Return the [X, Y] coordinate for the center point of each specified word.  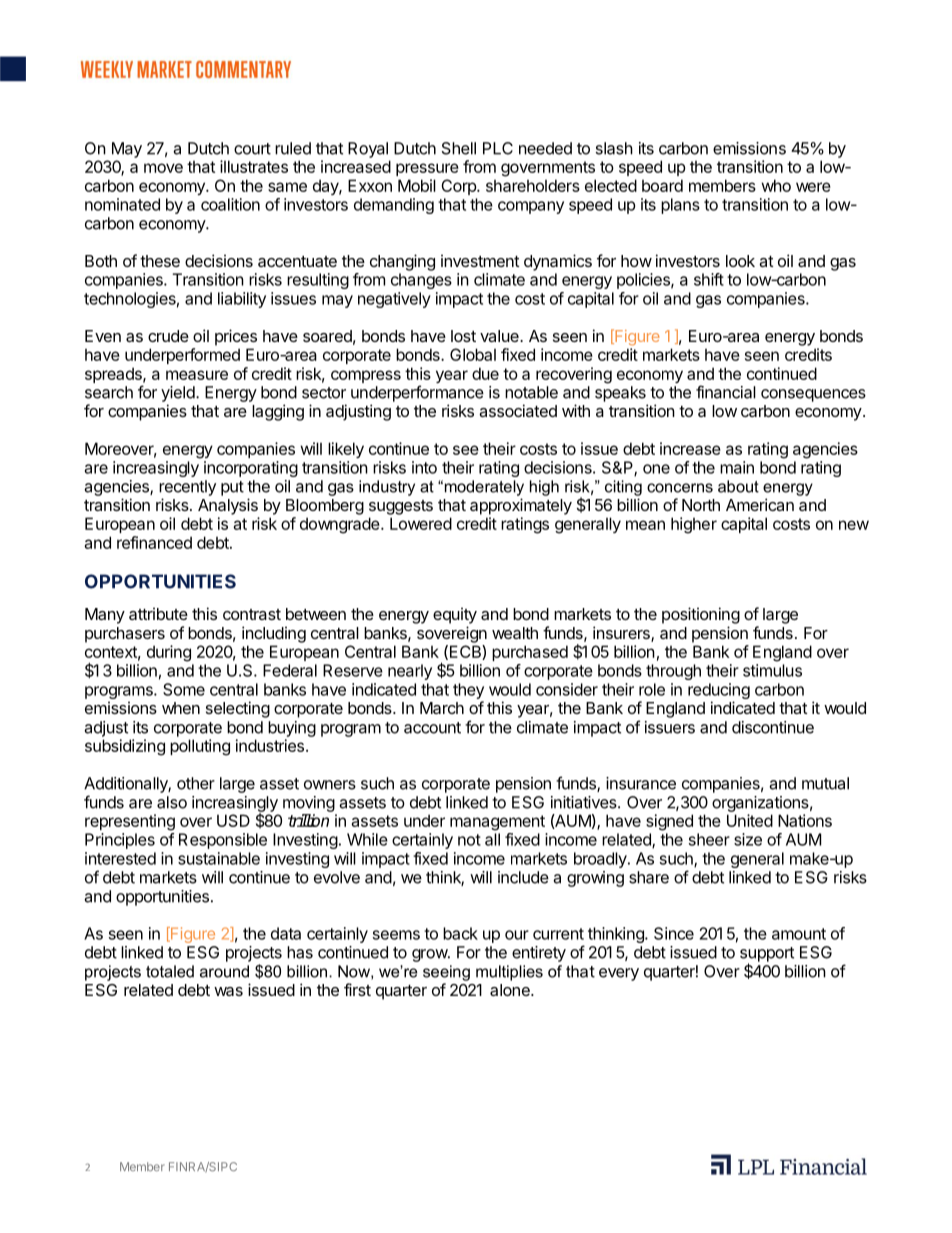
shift [709, 279]
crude [168, 336]
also [172, 802]
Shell [459, 148]
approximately [521, 506]
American [760, 504]
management [497, 823]
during [169, 653]
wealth [515, 633]
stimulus [772, 670]
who [776, 185]
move [163, 168]
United [750, 820]
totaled [170, 971]
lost [463, 336]
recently [187, 488]
